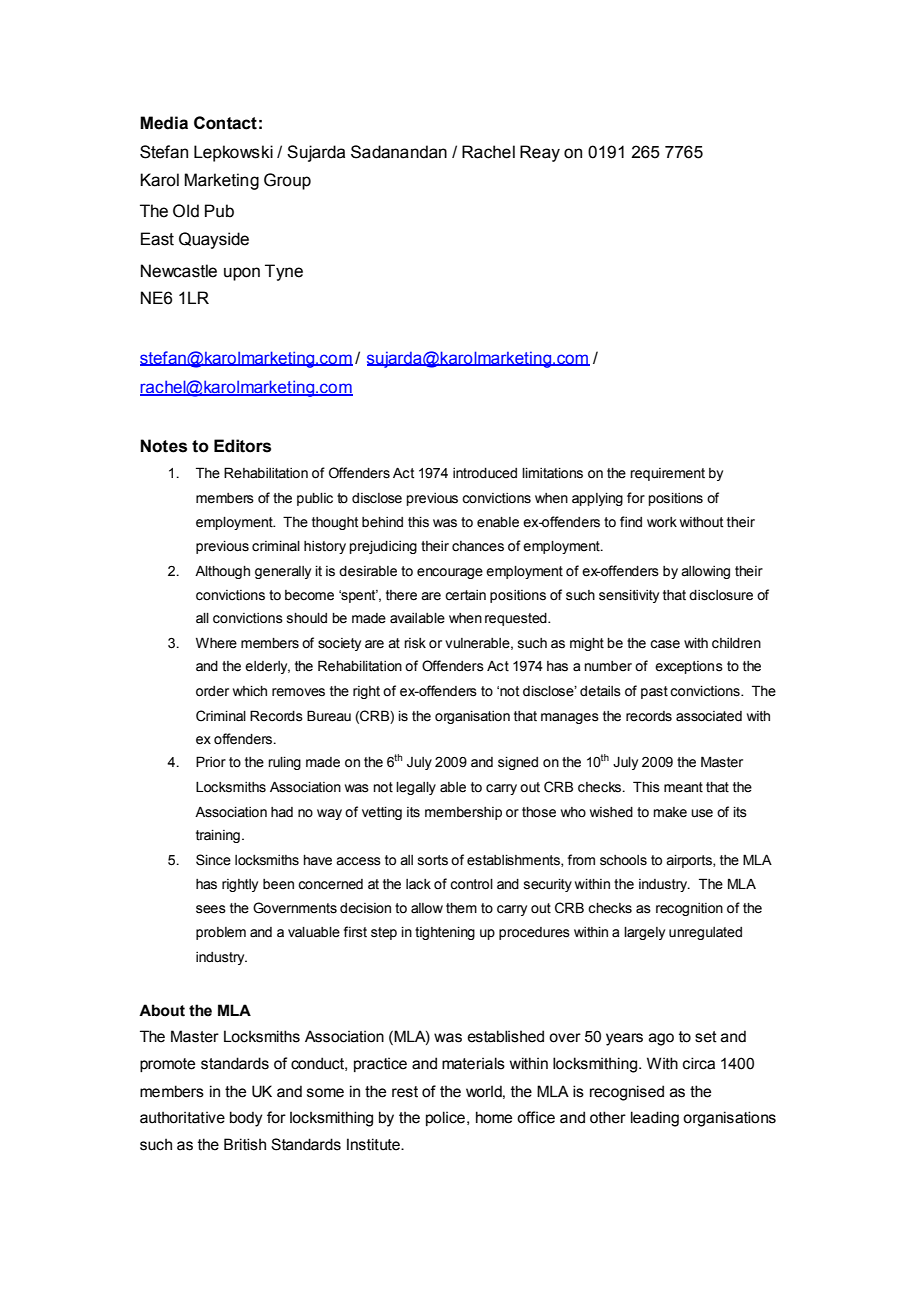  I want to click on risk, so click(415, 643).
